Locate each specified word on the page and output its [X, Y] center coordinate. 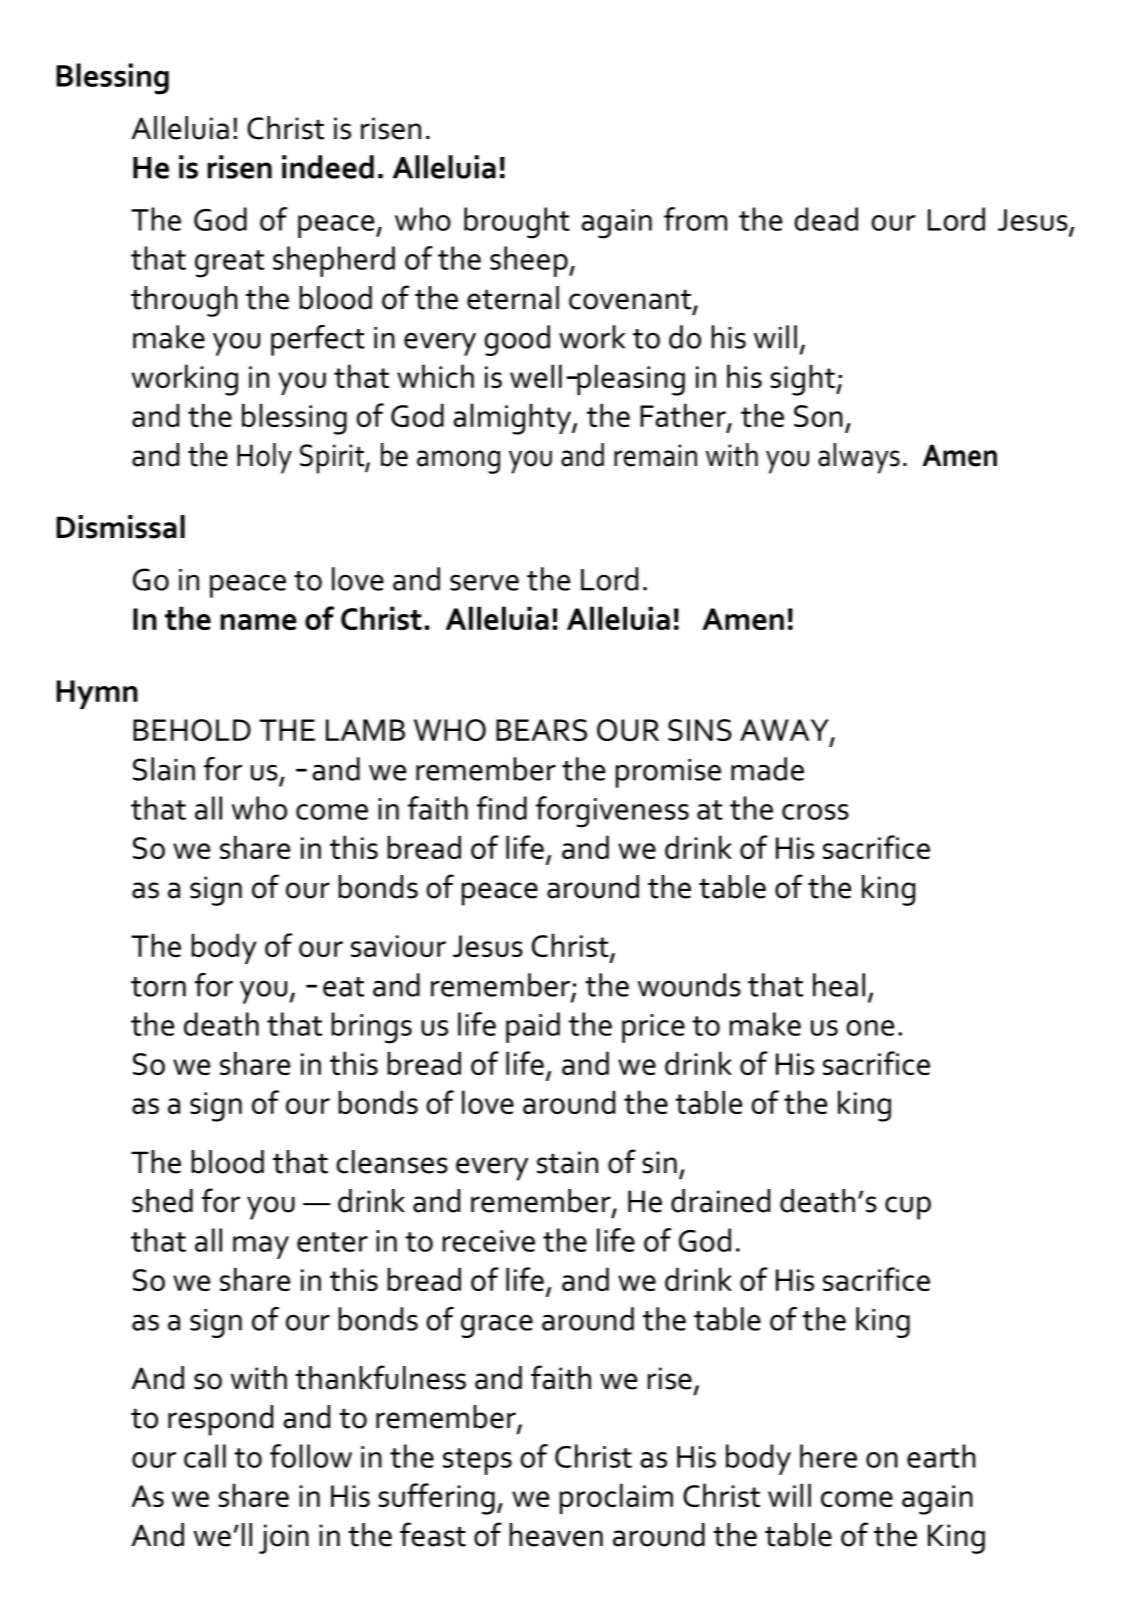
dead [826, 219]
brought [517, 223]
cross [815, 812]
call [205, 1456]
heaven [556, 1535]
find [502, 808]
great [229, 264]
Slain [164, 769]
